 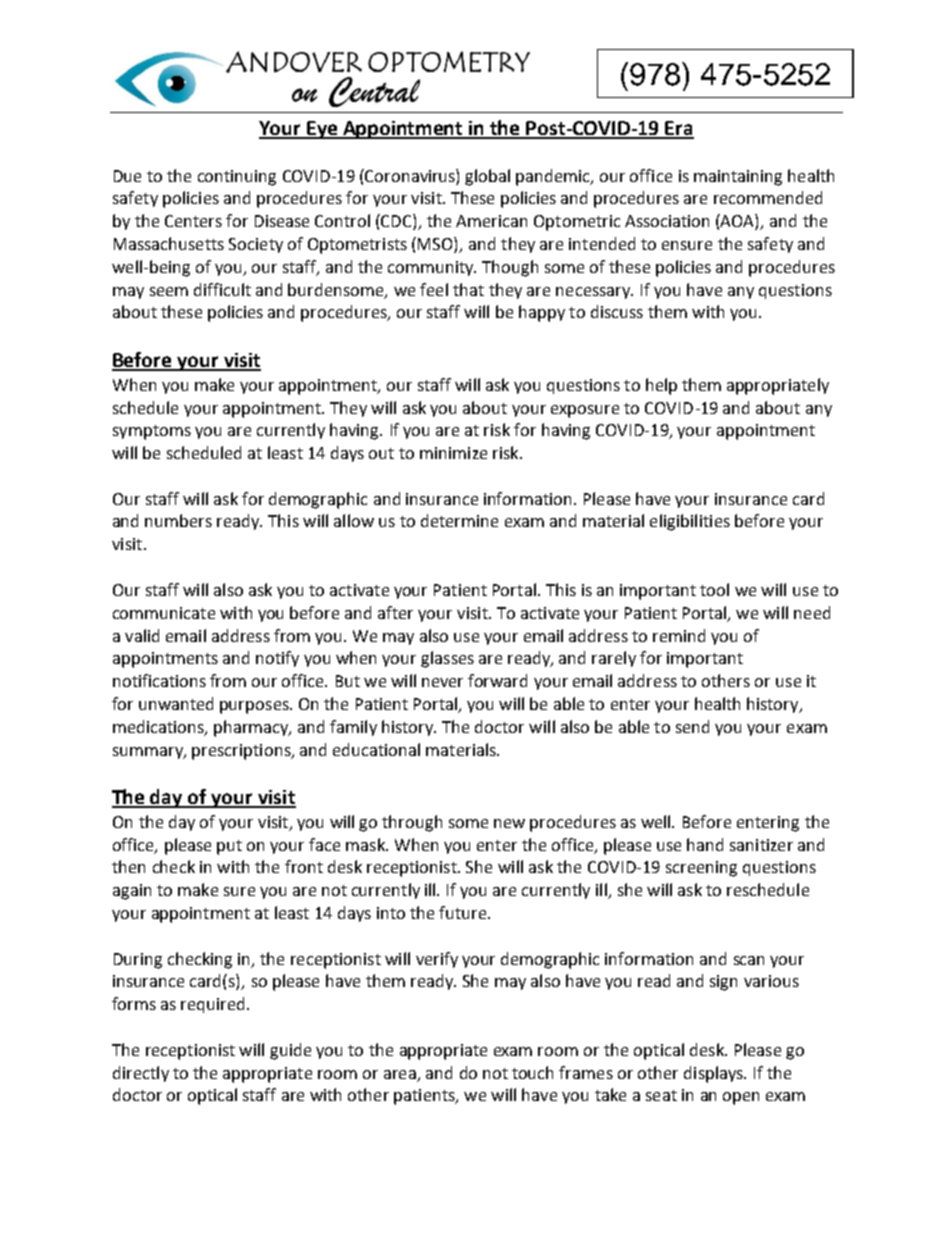 I want to click on new, so click(x=509, y=823).
